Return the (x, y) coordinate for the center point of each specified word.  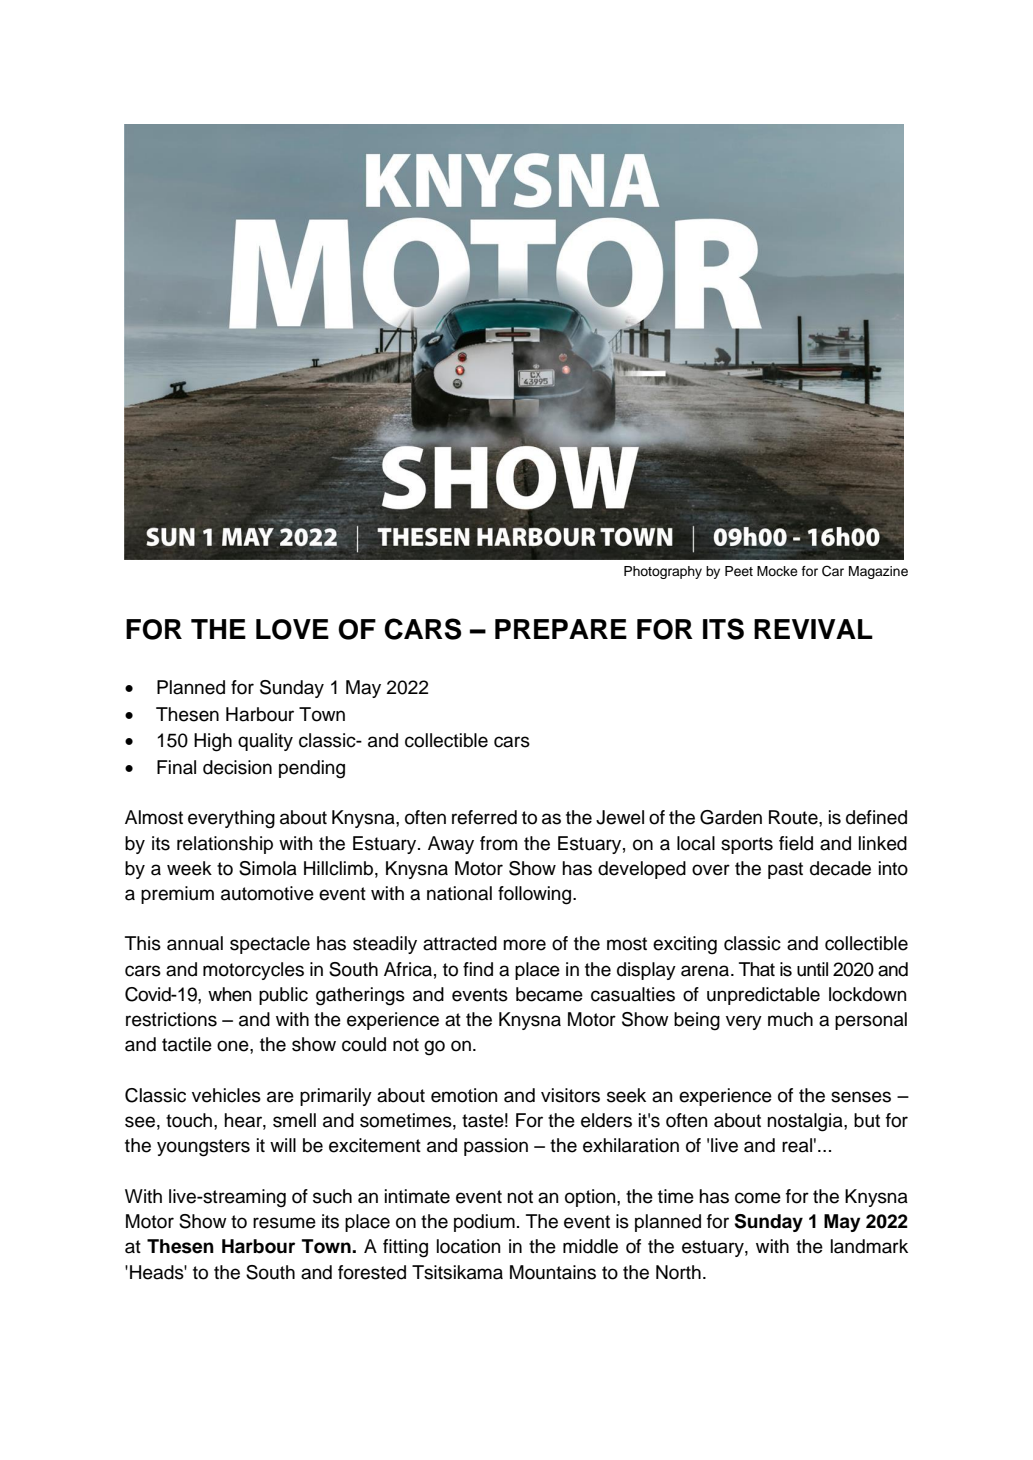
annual (195, 943)
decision (237, 767)
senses (861, 1097)
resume (284, 1223)
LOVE (292, 629)
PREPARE (561, 629)
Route (794, 817)
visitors (570, 1095)
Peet (739, 571)
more (524, 945)
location (469, 1246)
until (812, 969)
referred (484, 817)
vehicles (226, 1095)
